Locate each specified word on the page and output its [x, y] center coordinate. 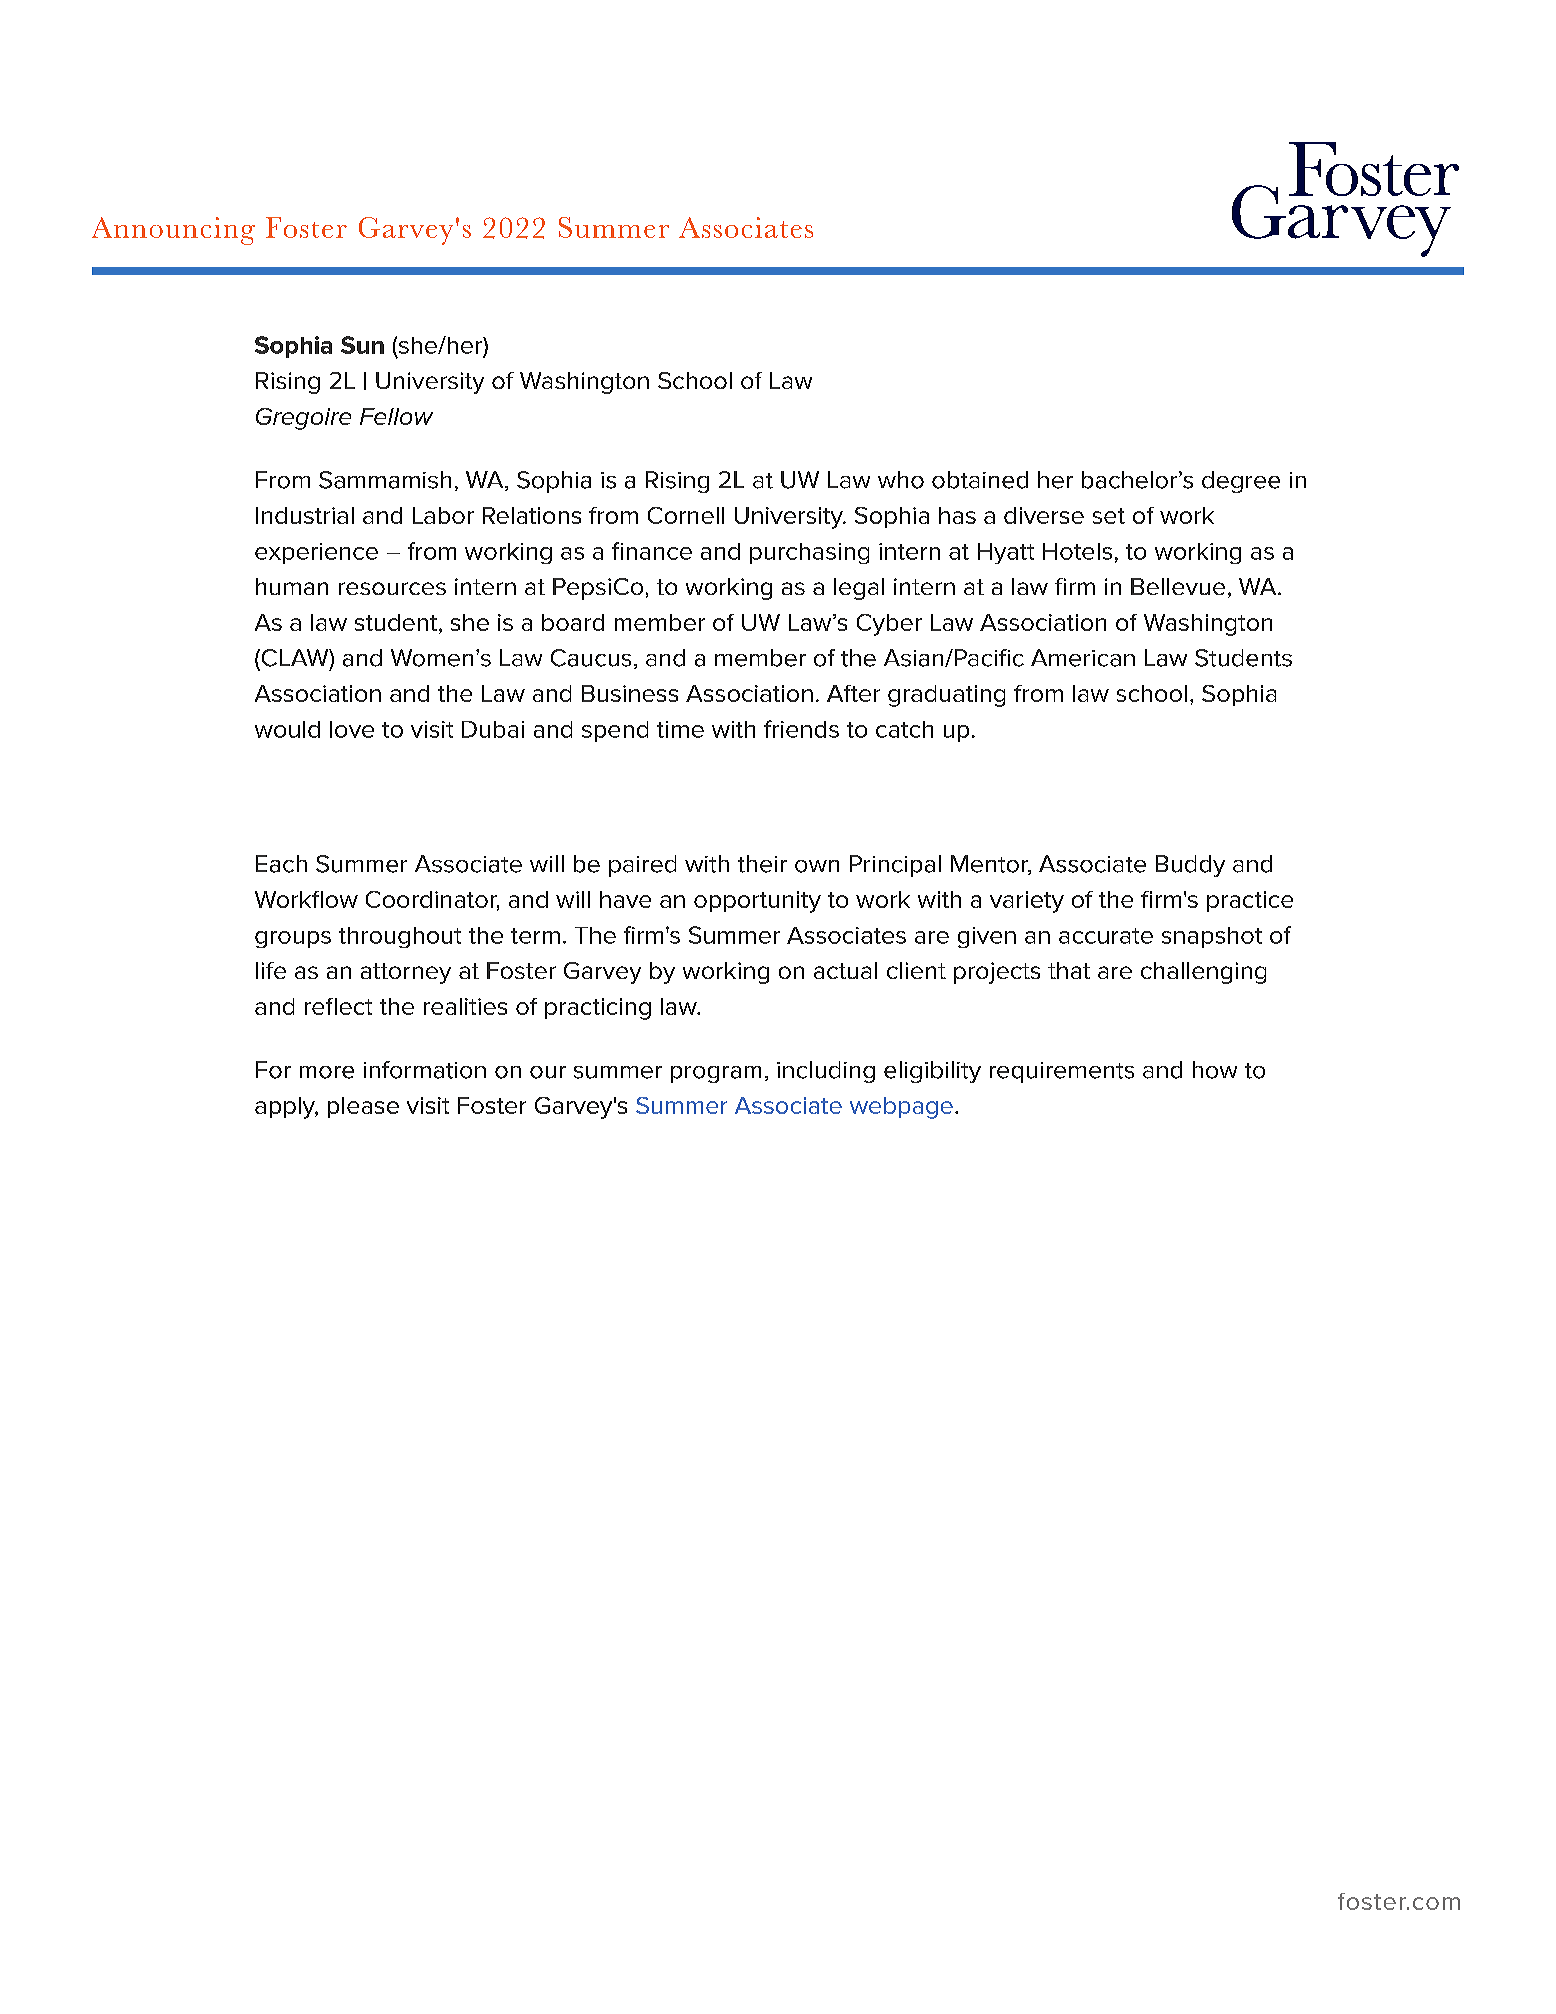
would [287, 729]
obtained [980, 480]
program [716, 1074]
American [1083, 658]
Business [630, 693]
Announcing [173, 231]
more [327, 1072]
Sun [362, 345]
